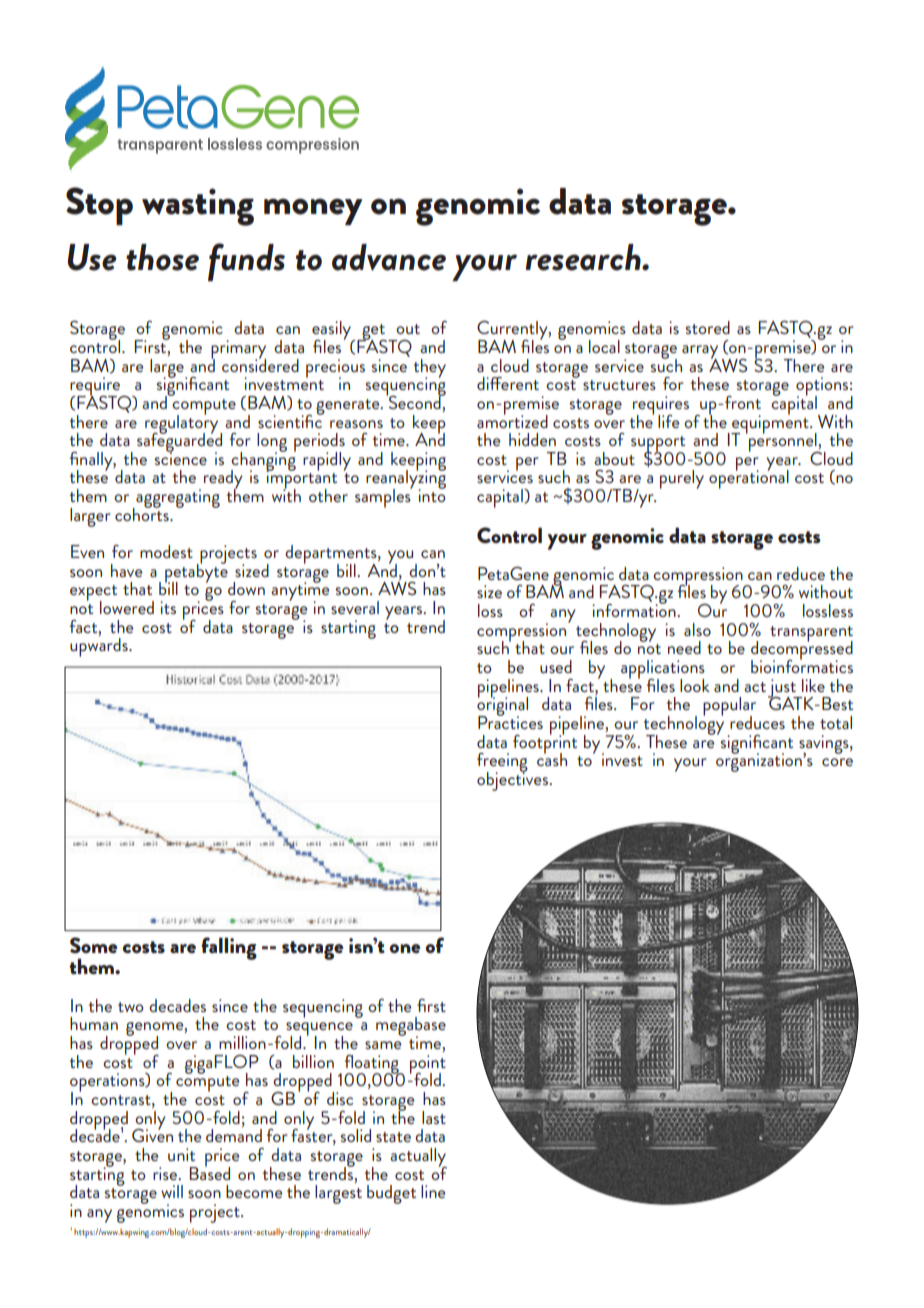 Image resolution: width=924 pixels, height=1308 pixels. What do you see at coordinates (434, 1117) in the image?
I see `last` at bounding box center [434, 1117].
